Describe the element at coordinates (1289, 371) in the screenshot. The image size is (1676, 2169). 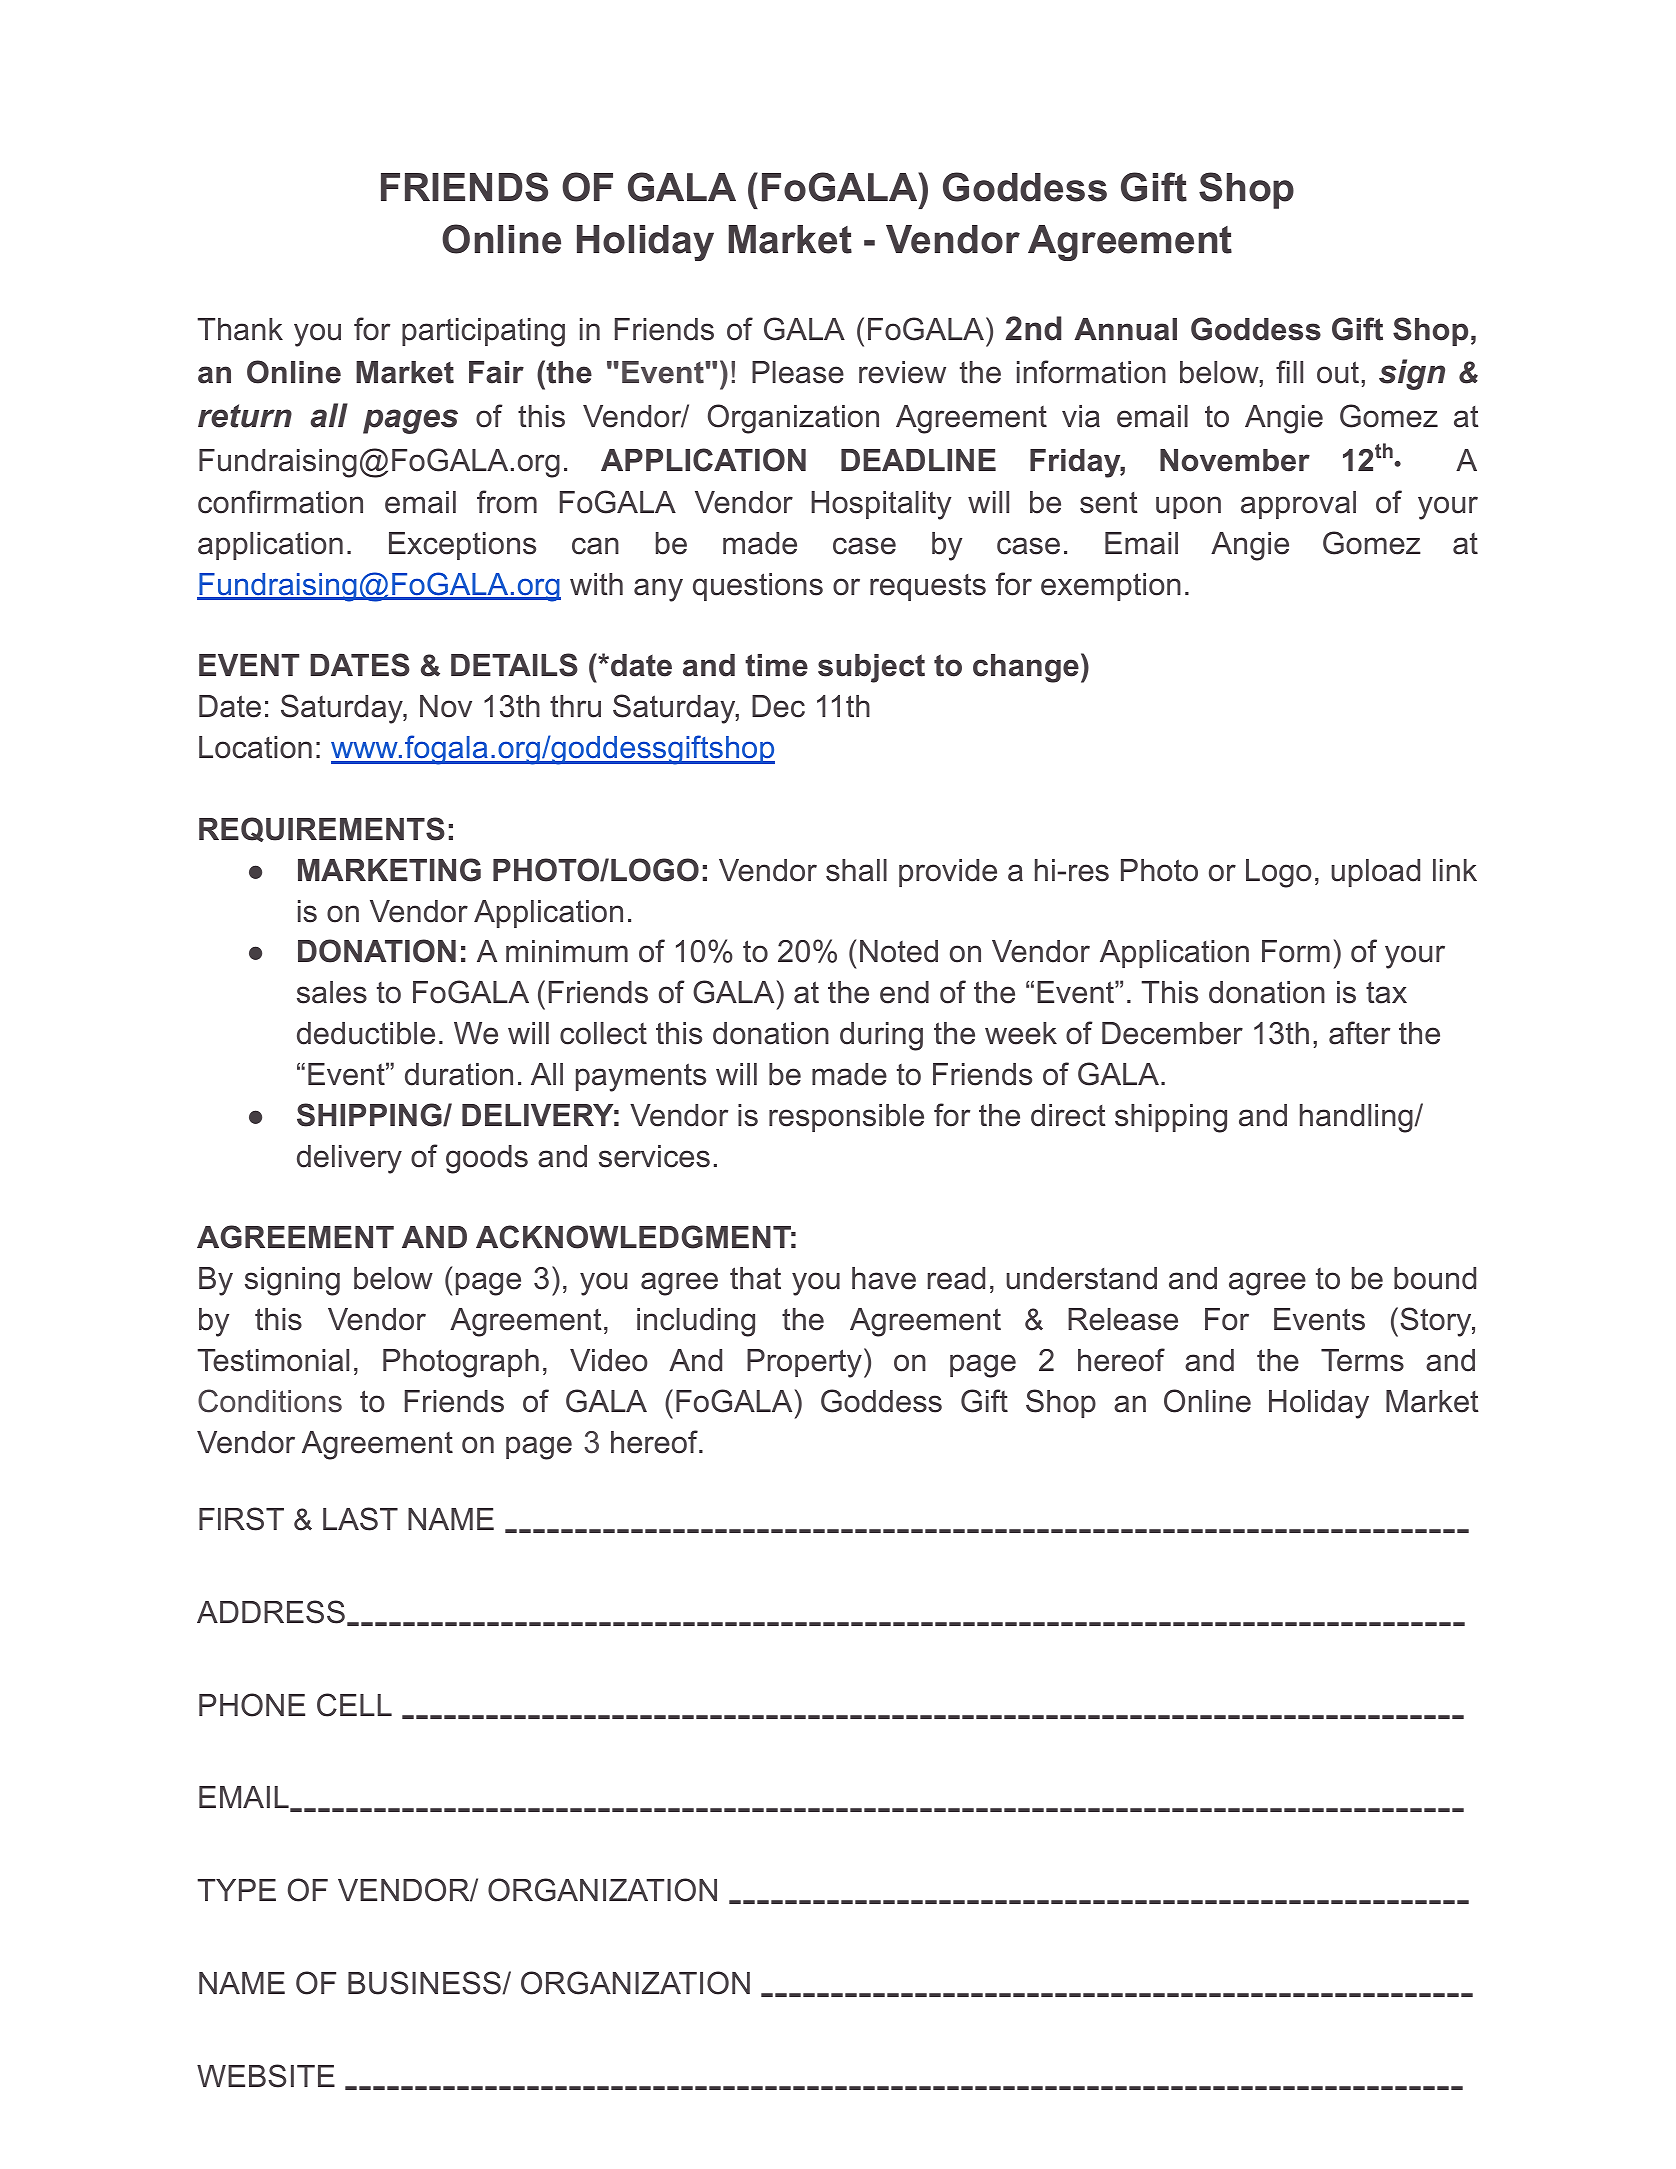
I see `fill` at that location.
